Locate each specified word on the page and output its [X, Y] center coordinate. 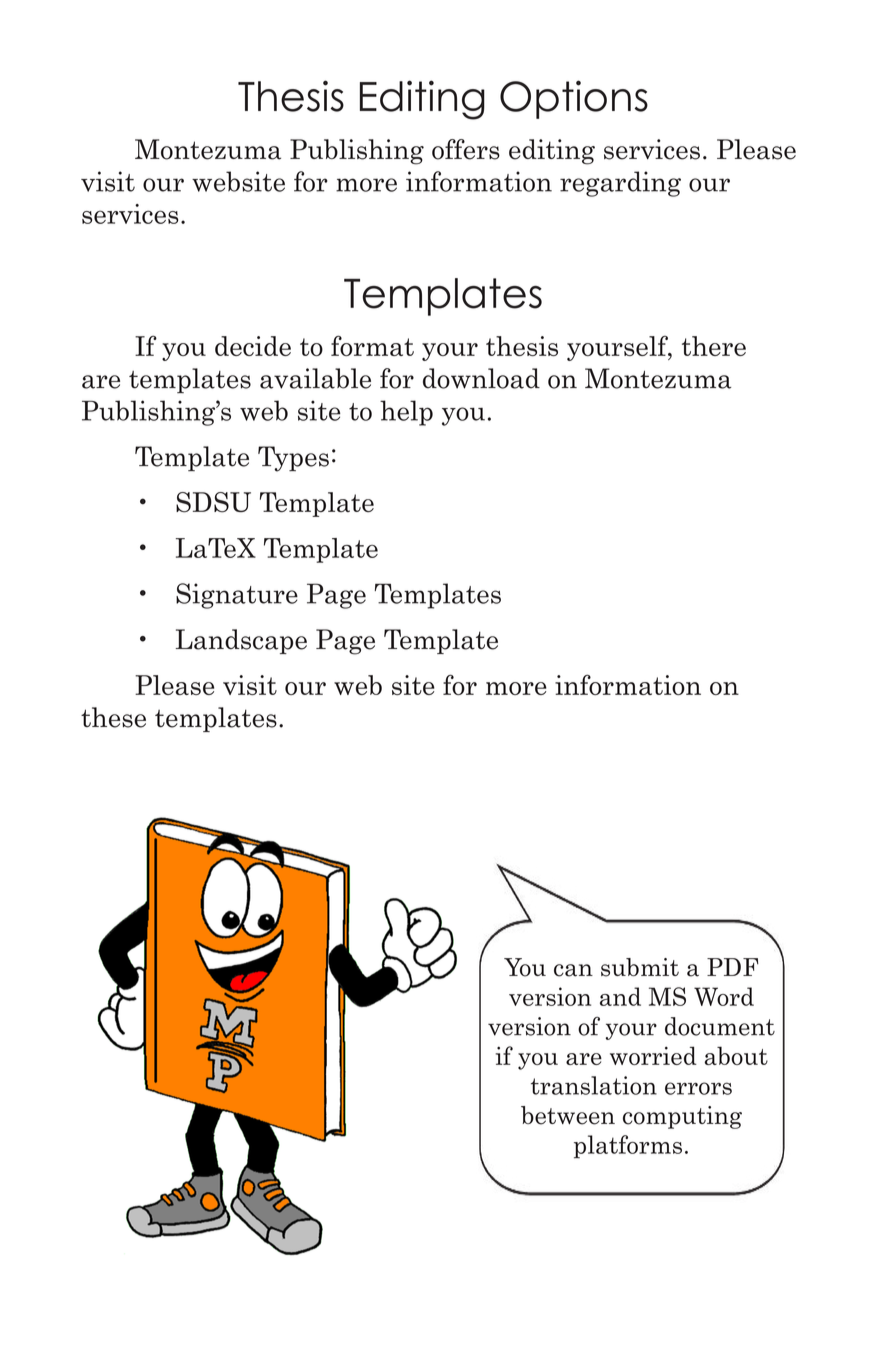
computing [682, 1117]
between [568, 1115]
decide [253, 346]
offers [466, 149]
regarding [620, 184]
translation [594, 1085]
